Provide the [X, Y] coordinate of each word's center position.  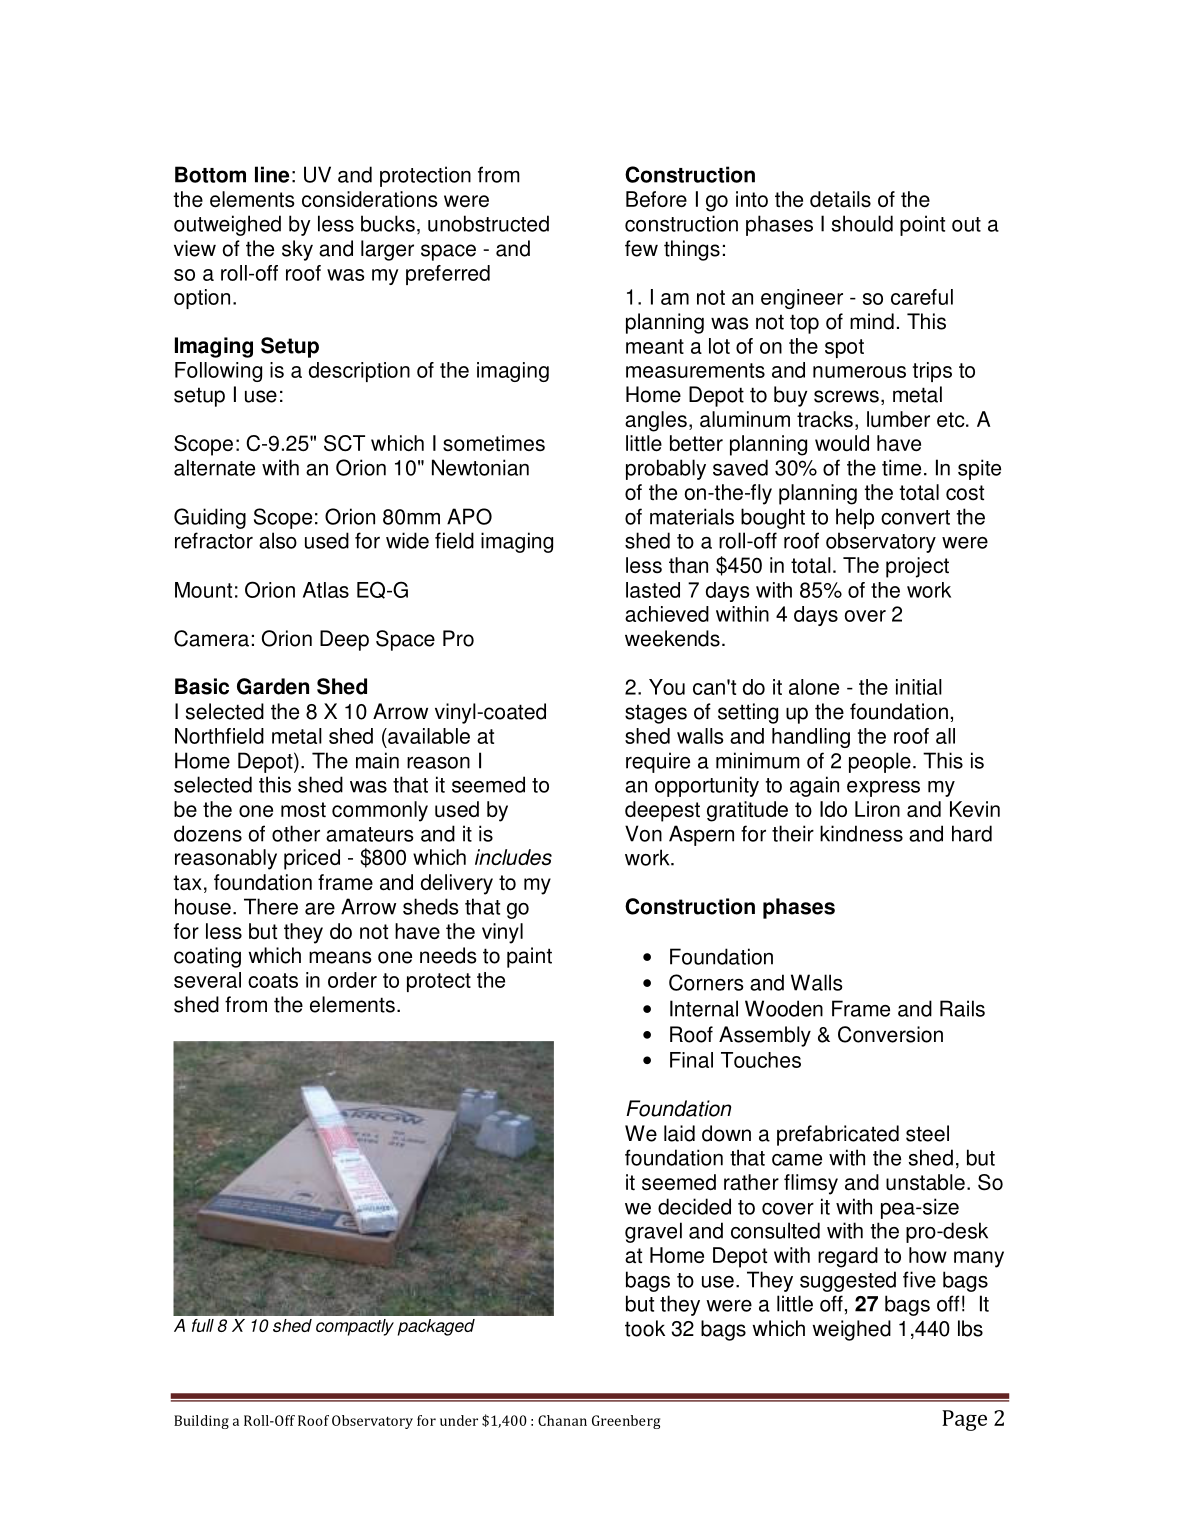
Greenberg [626, 1422]
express [883, 789]
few [641, 248]
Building [201, 1422]
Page [964, 1420]
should [862, 223]
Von [643, 833]
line [272, 174]
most [303, 810]
